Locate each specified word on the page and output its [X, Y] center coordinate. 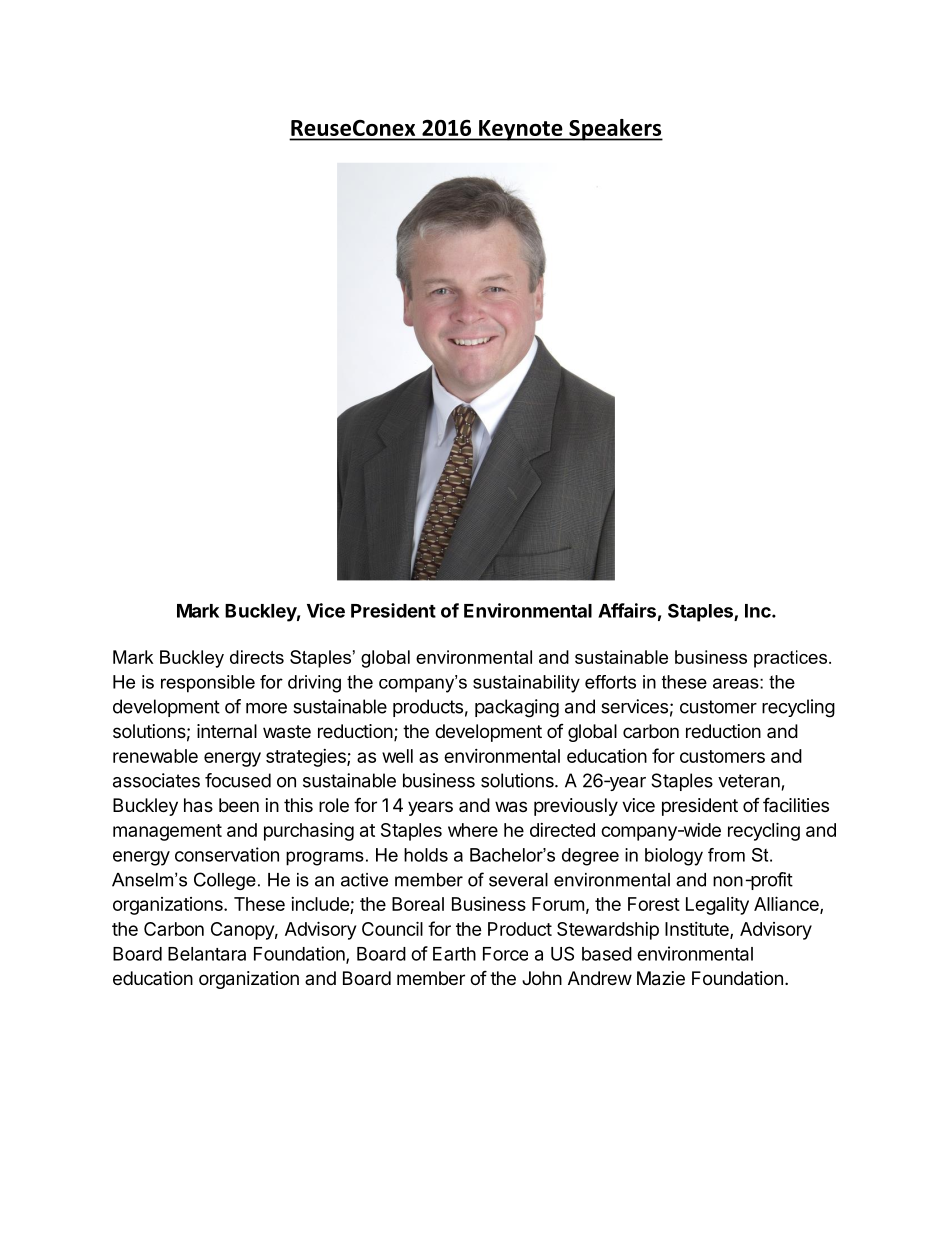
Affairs [627, 610]
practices [790, 659]
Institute [698, 930]
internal [227, 731]
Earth [454, 954]
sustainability [526, 684]
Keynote [521, 130]
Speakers [615, 130]
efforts [610, 682]
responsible [208, 684]
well [397, 756]
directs [257, 657]
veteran [749, 781]
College [225, 881]
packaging [517, 708]
